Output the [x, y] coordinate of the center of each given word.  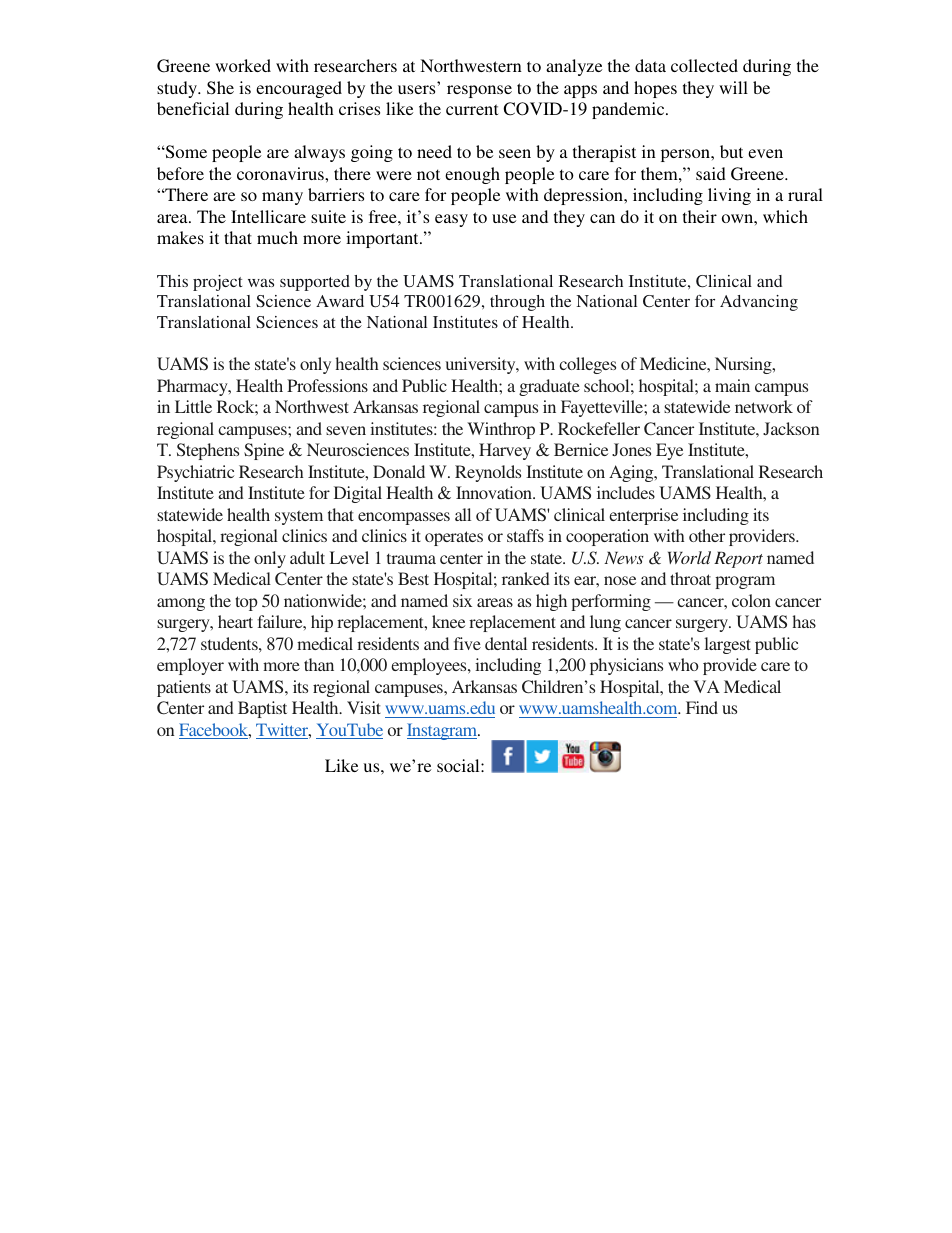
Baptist [262, 709]
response [479, 91]
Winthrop [501, 430]
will [733, 87]
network [764, 406]
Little [193, 406]
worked [243, 65]
